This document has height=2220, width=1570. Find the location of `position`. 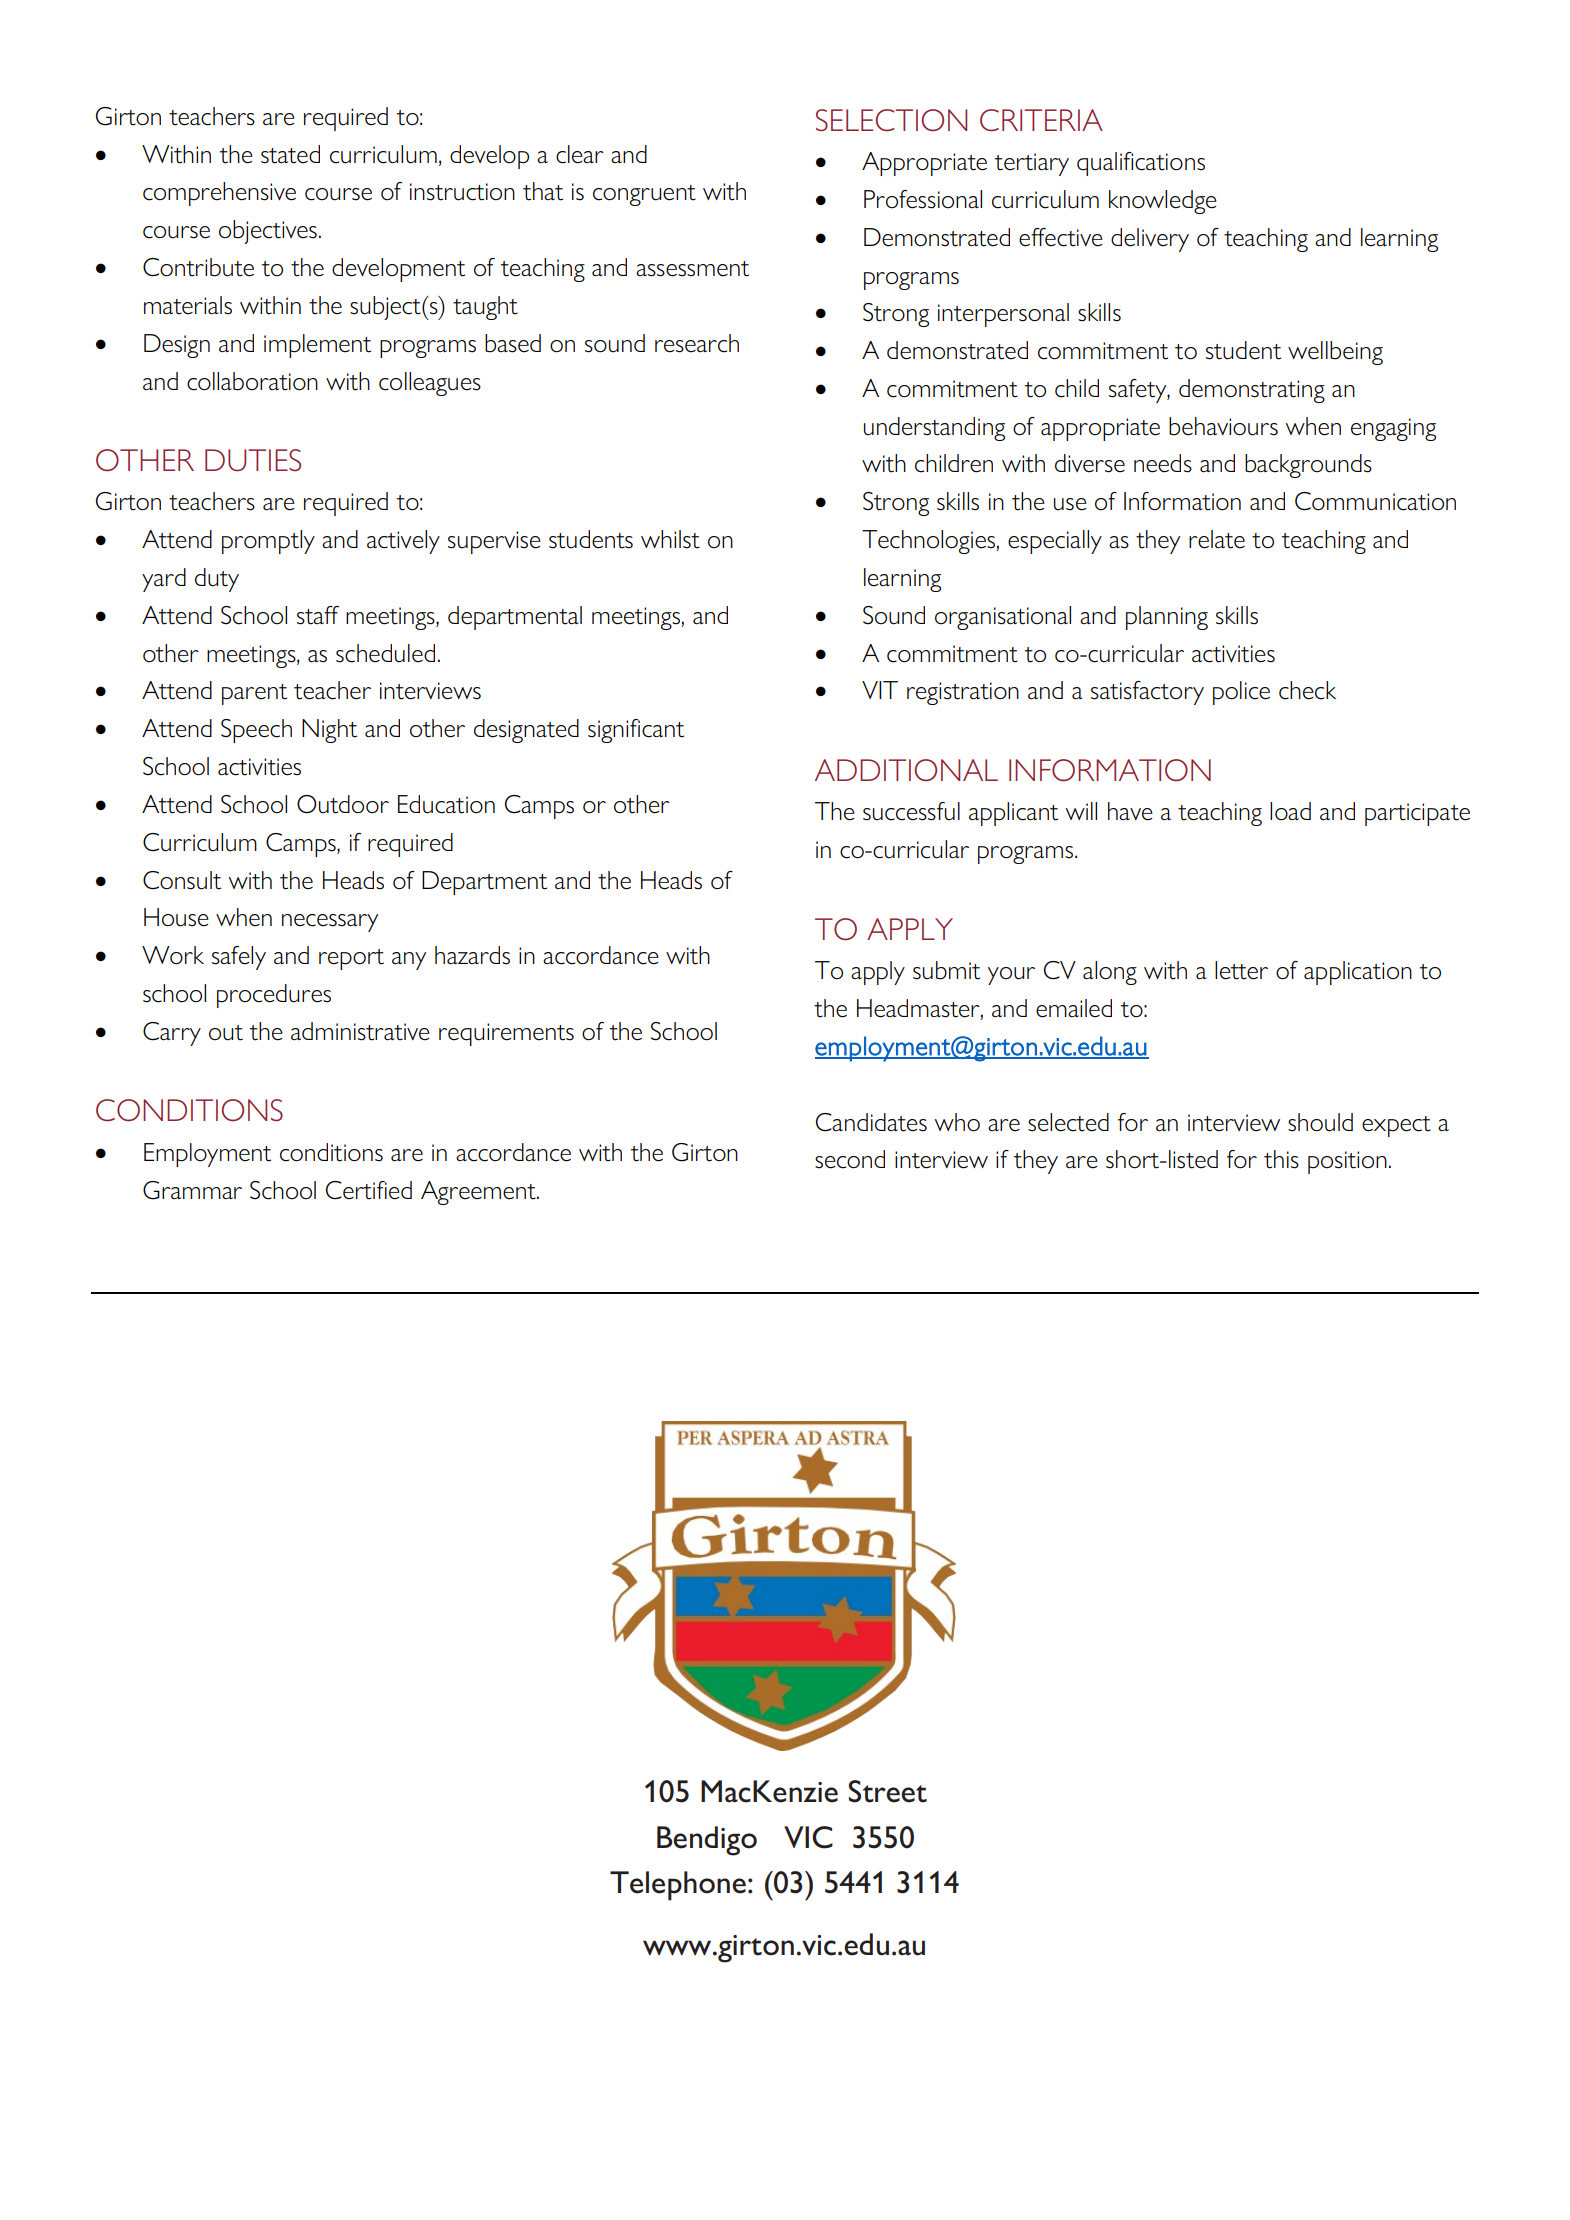

position is located at coordinates (1347, 1162).
